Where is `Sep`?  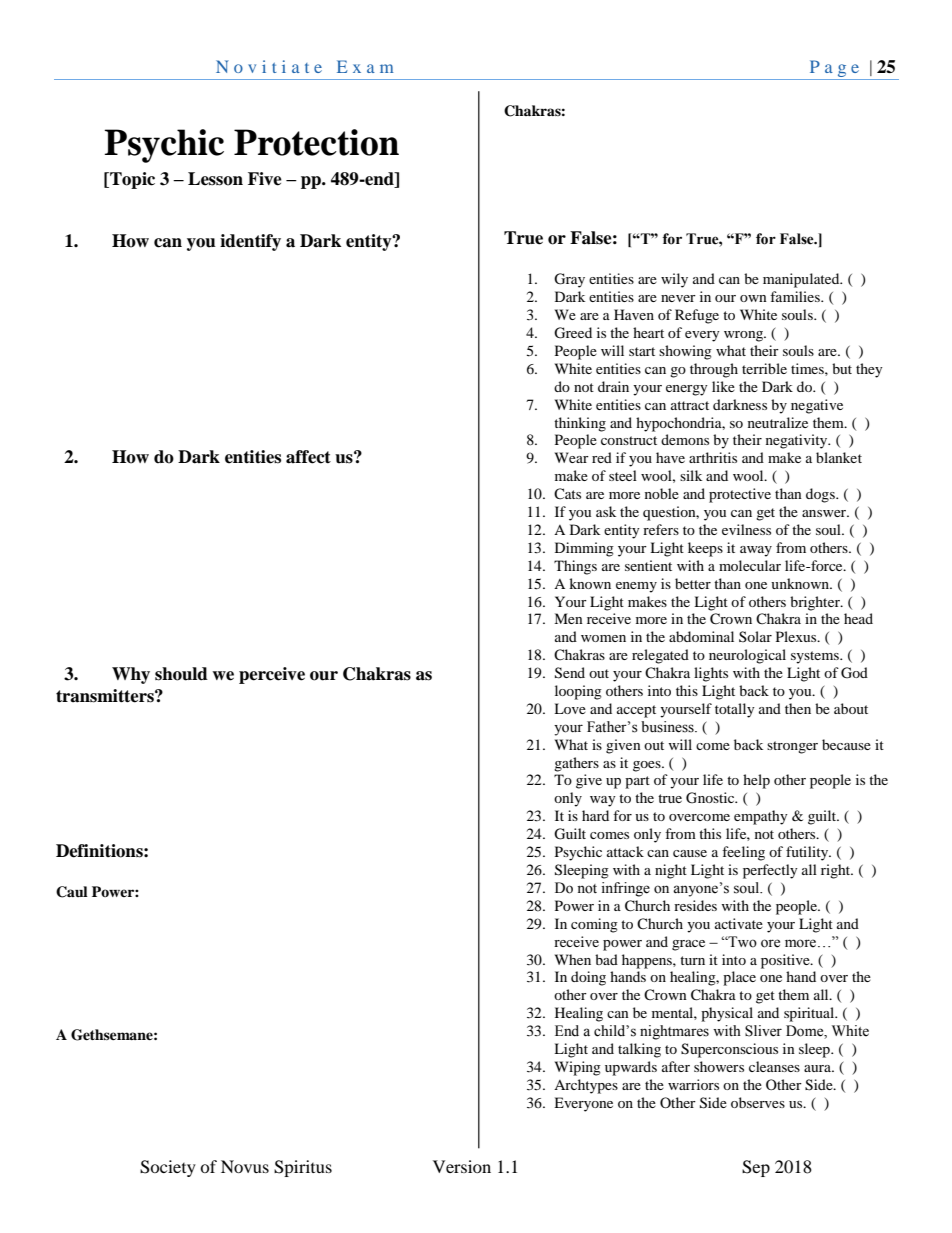 Sep is located at coordinates (756, 1168).
